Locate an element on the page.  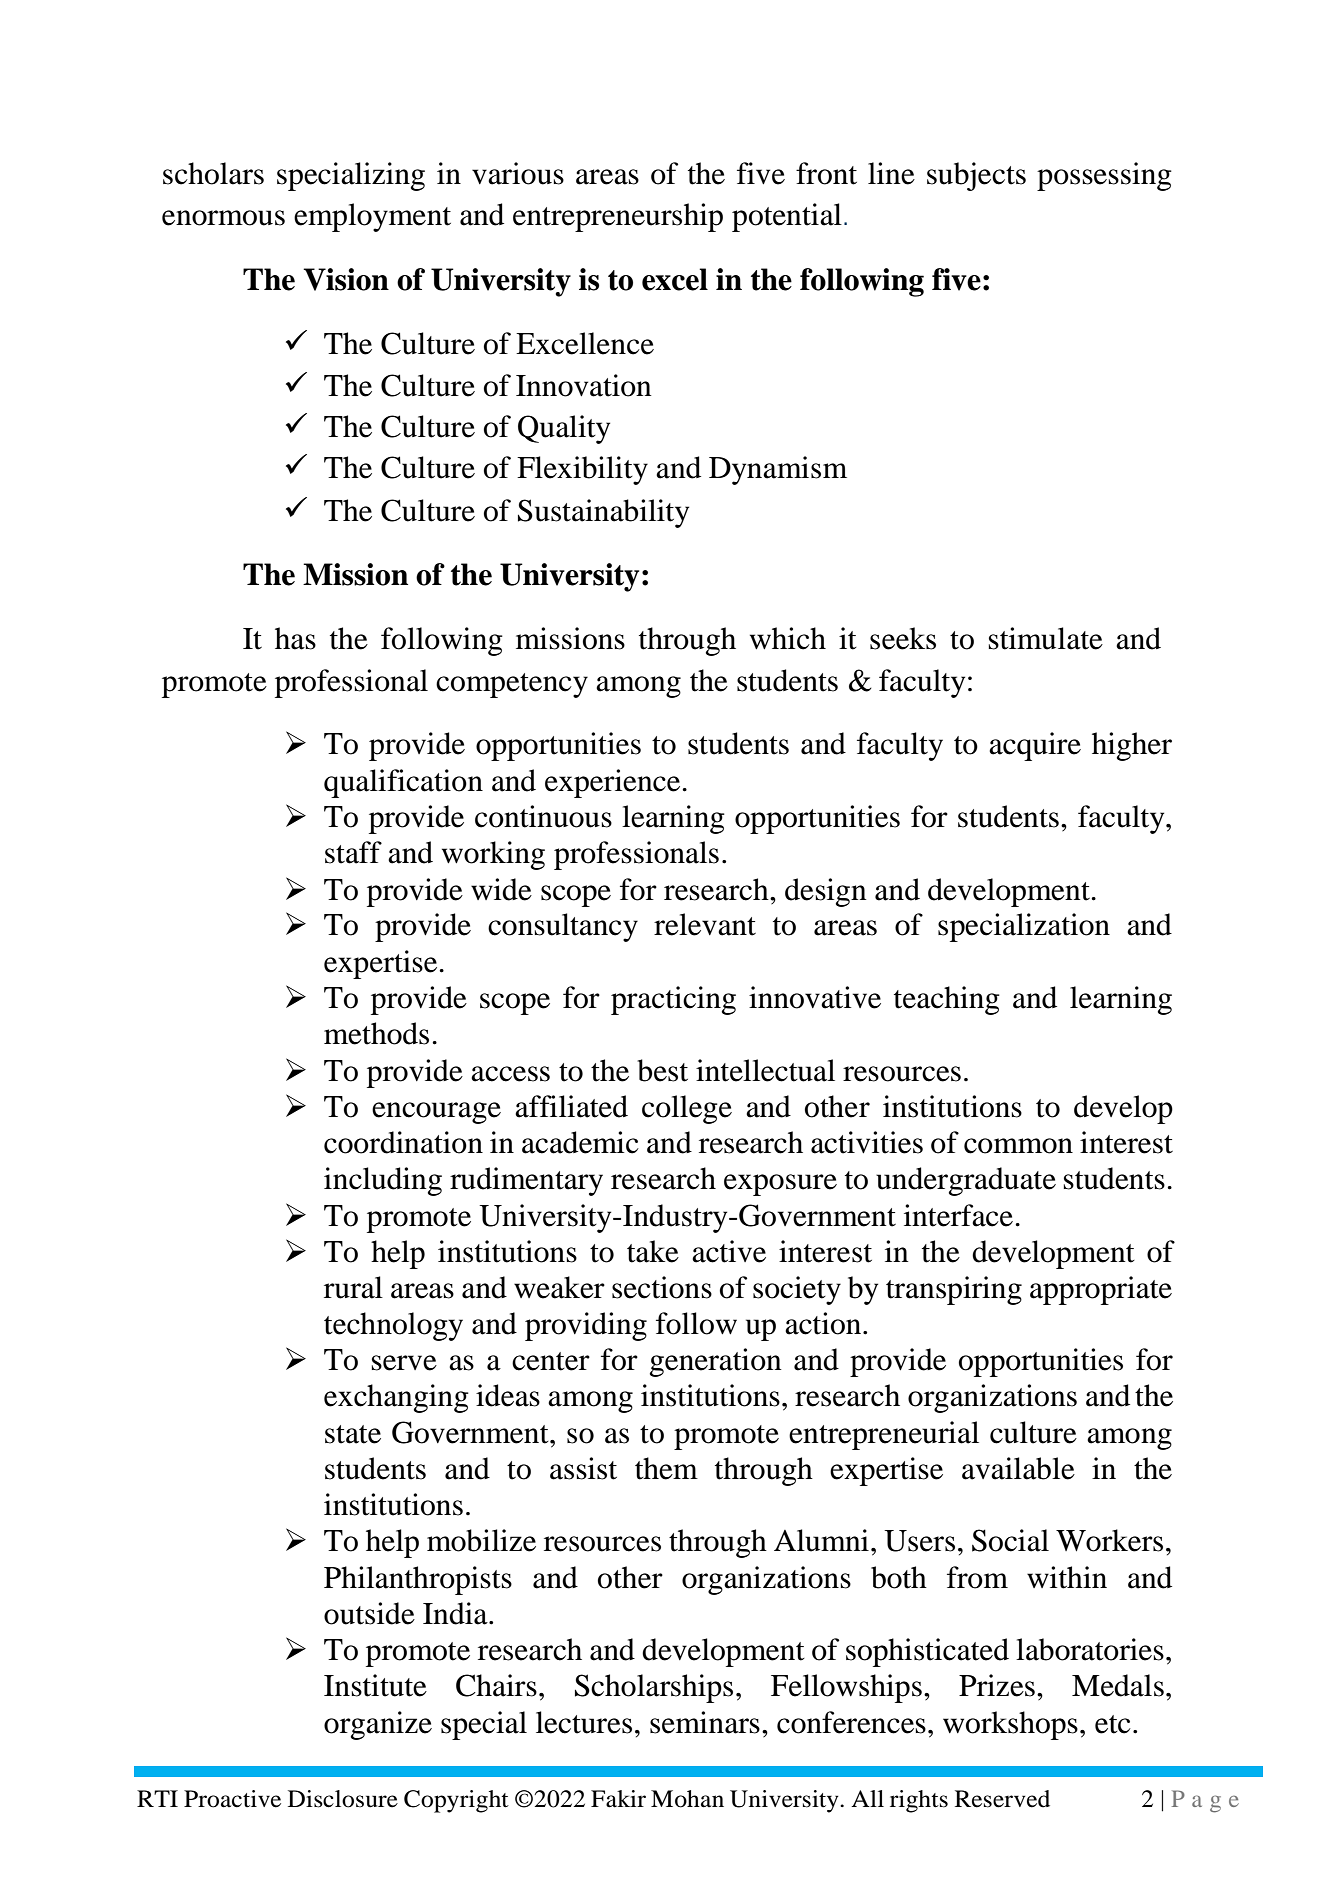
rural is located at coordinates (353, 1287).
